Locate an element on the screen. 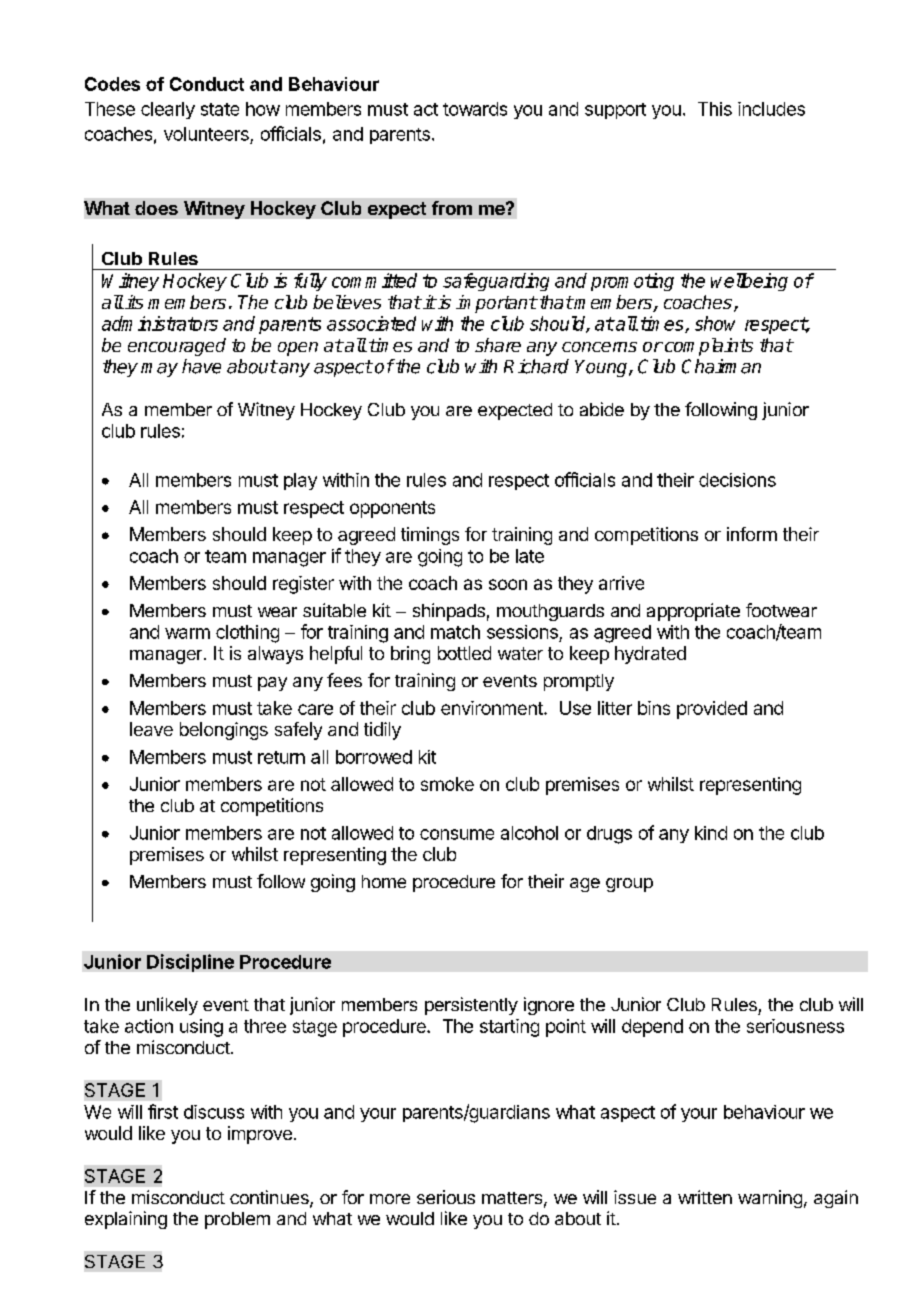 This screenshot has height=1307, width=924. towards is located at coordinates (475, 109).
